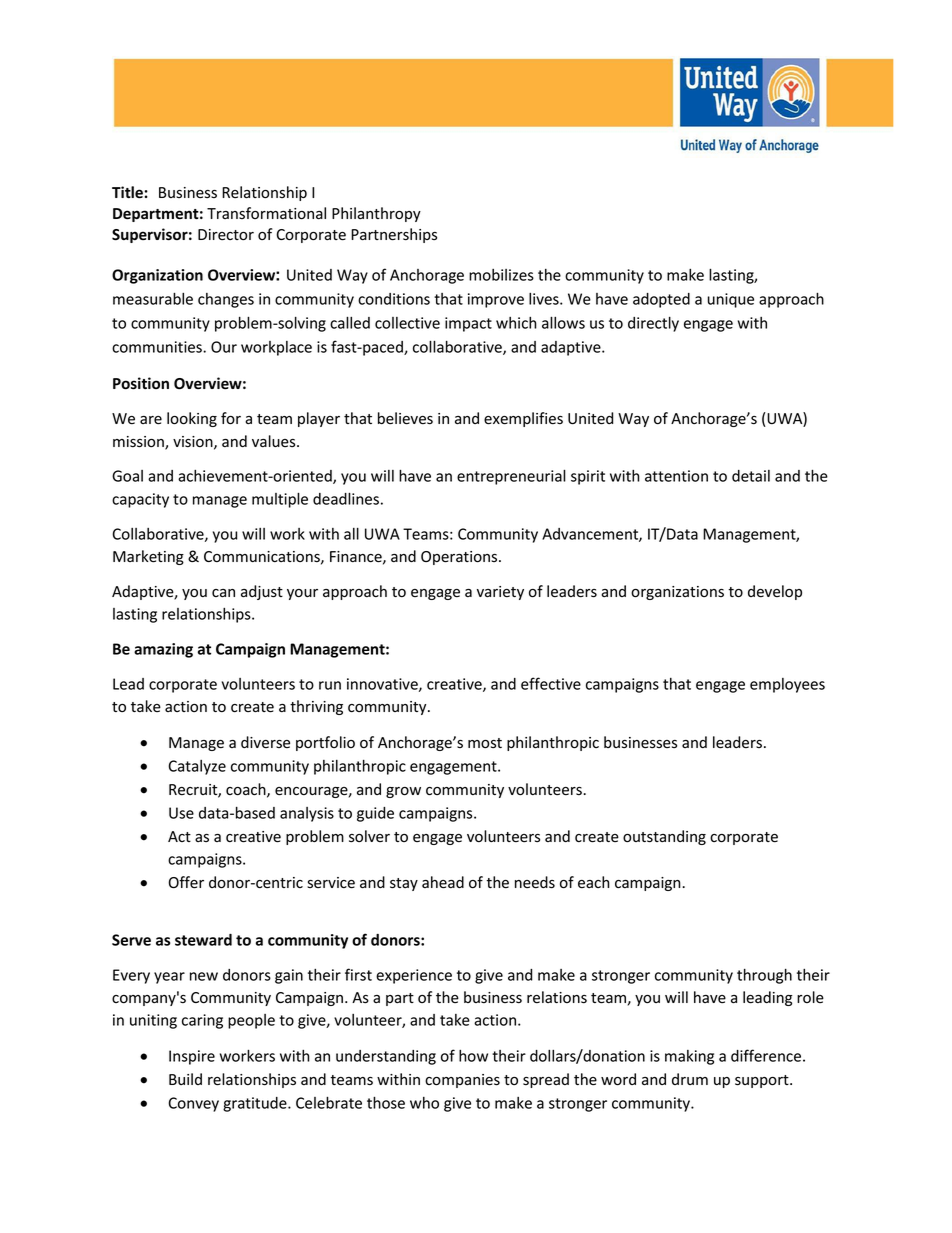 The height and width of the screenshot is (1233, 952). I want to click on employees, so click(787, 685).
